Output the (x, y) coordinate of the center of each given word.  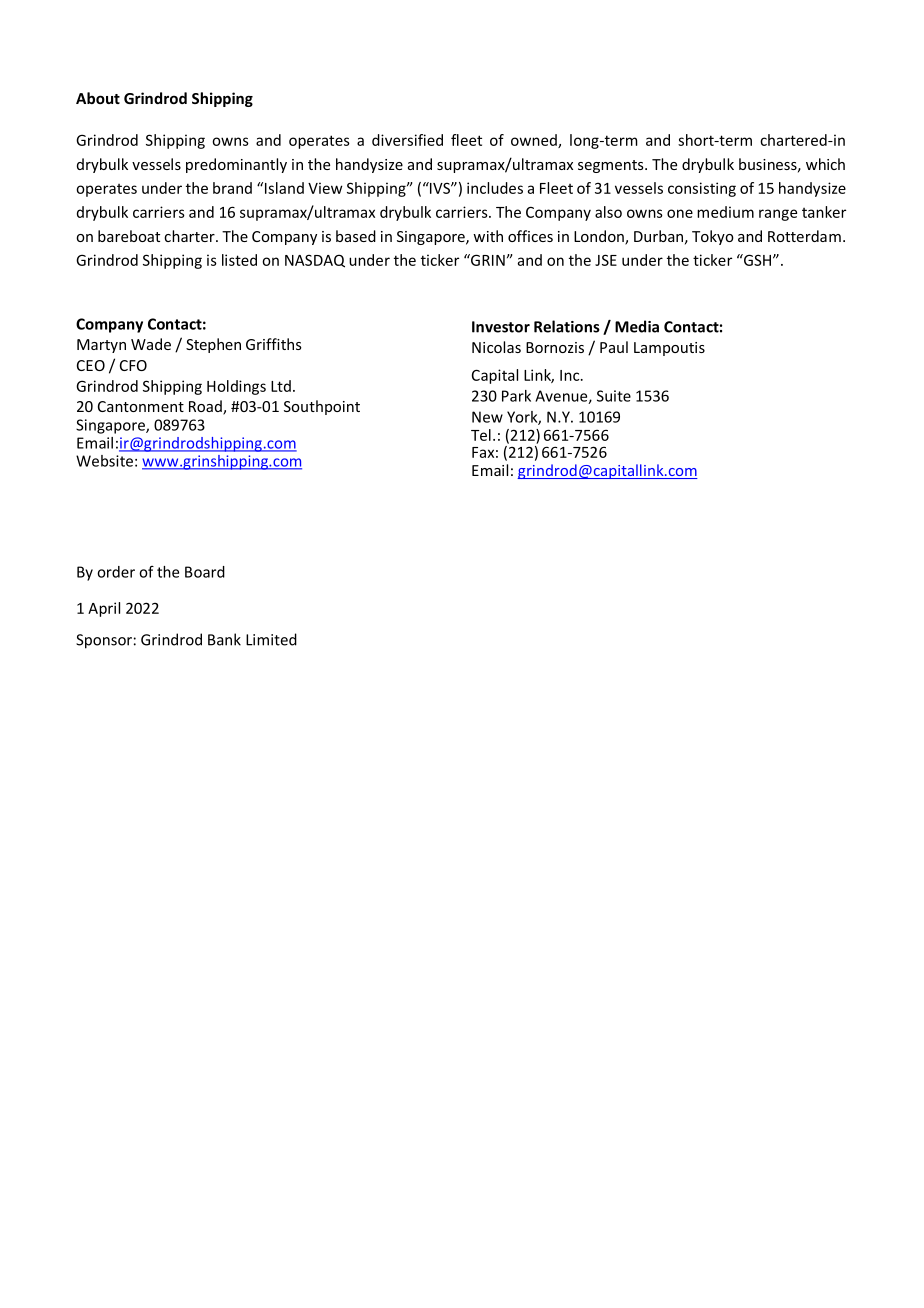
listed (239, 260)
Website (104, 461)
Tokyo (713, 237)
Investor (501, 327)
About (98, 98)
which (825, 164)
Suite (614, 396)
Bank (224, 639)
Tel (481, 435)
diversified (407, 140)
